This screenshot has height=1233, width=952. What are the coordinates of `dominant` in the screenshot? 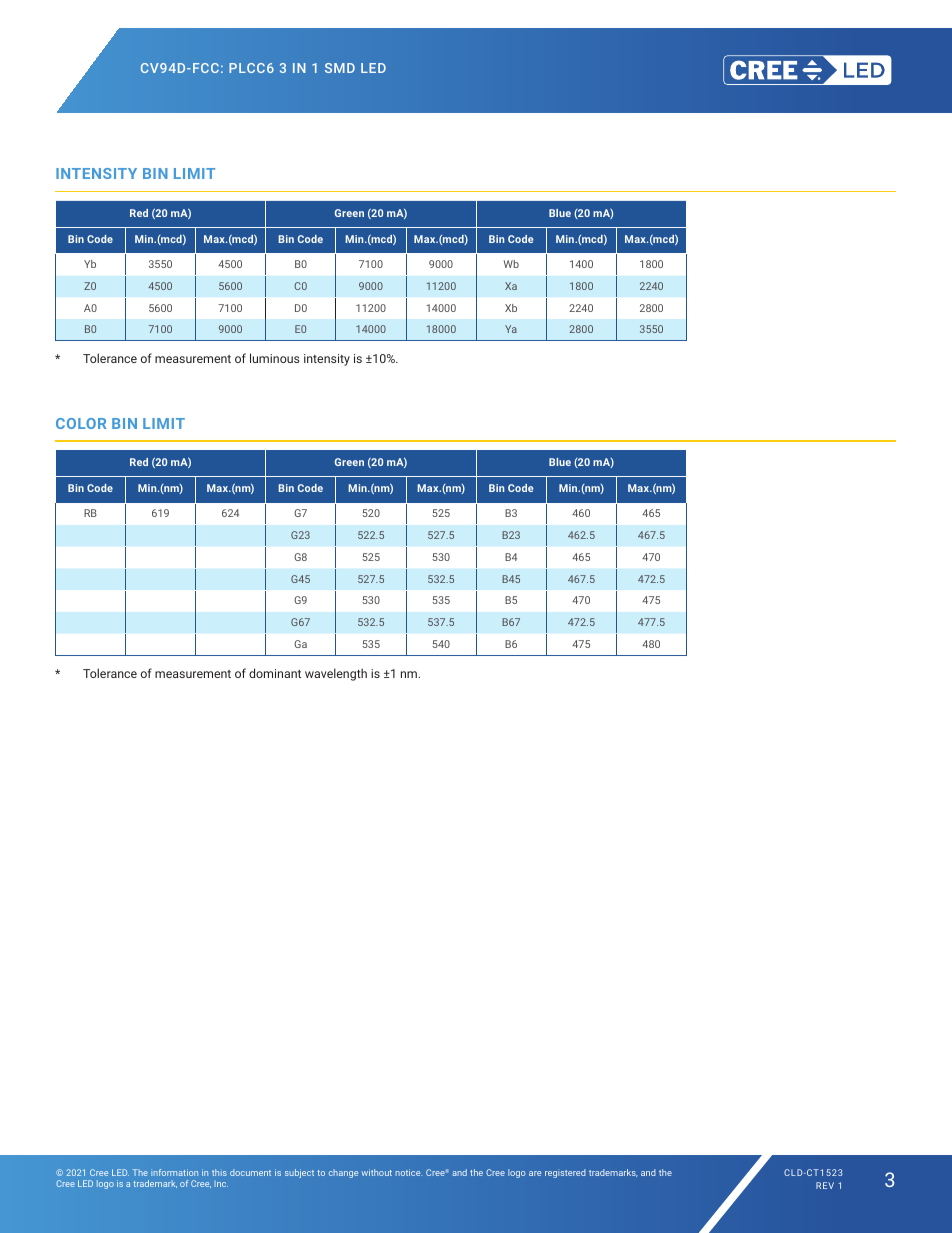 It's located at (275, 673).
